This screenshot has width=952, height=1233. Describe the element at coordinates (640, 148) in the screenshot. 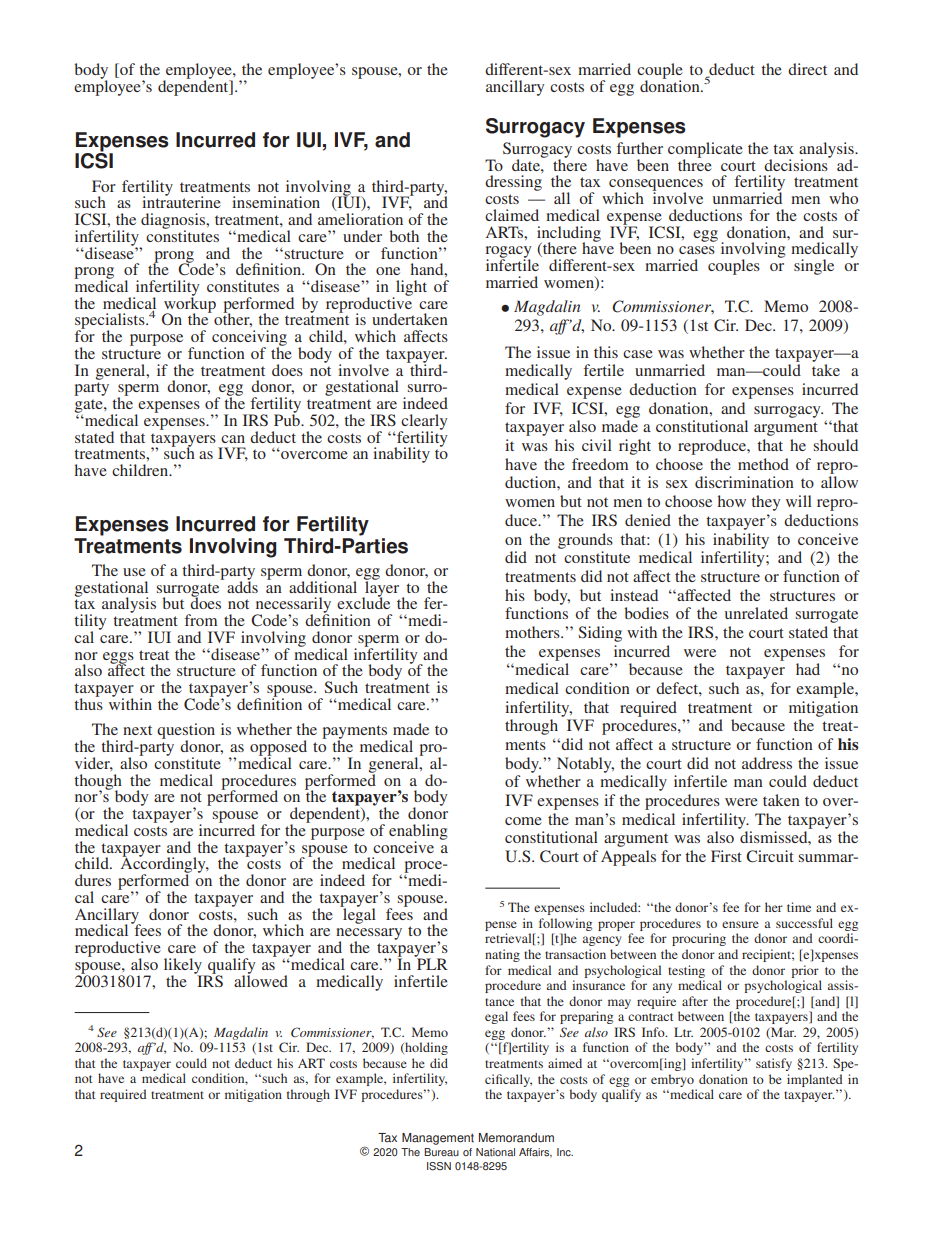

I see `further` at that location.
